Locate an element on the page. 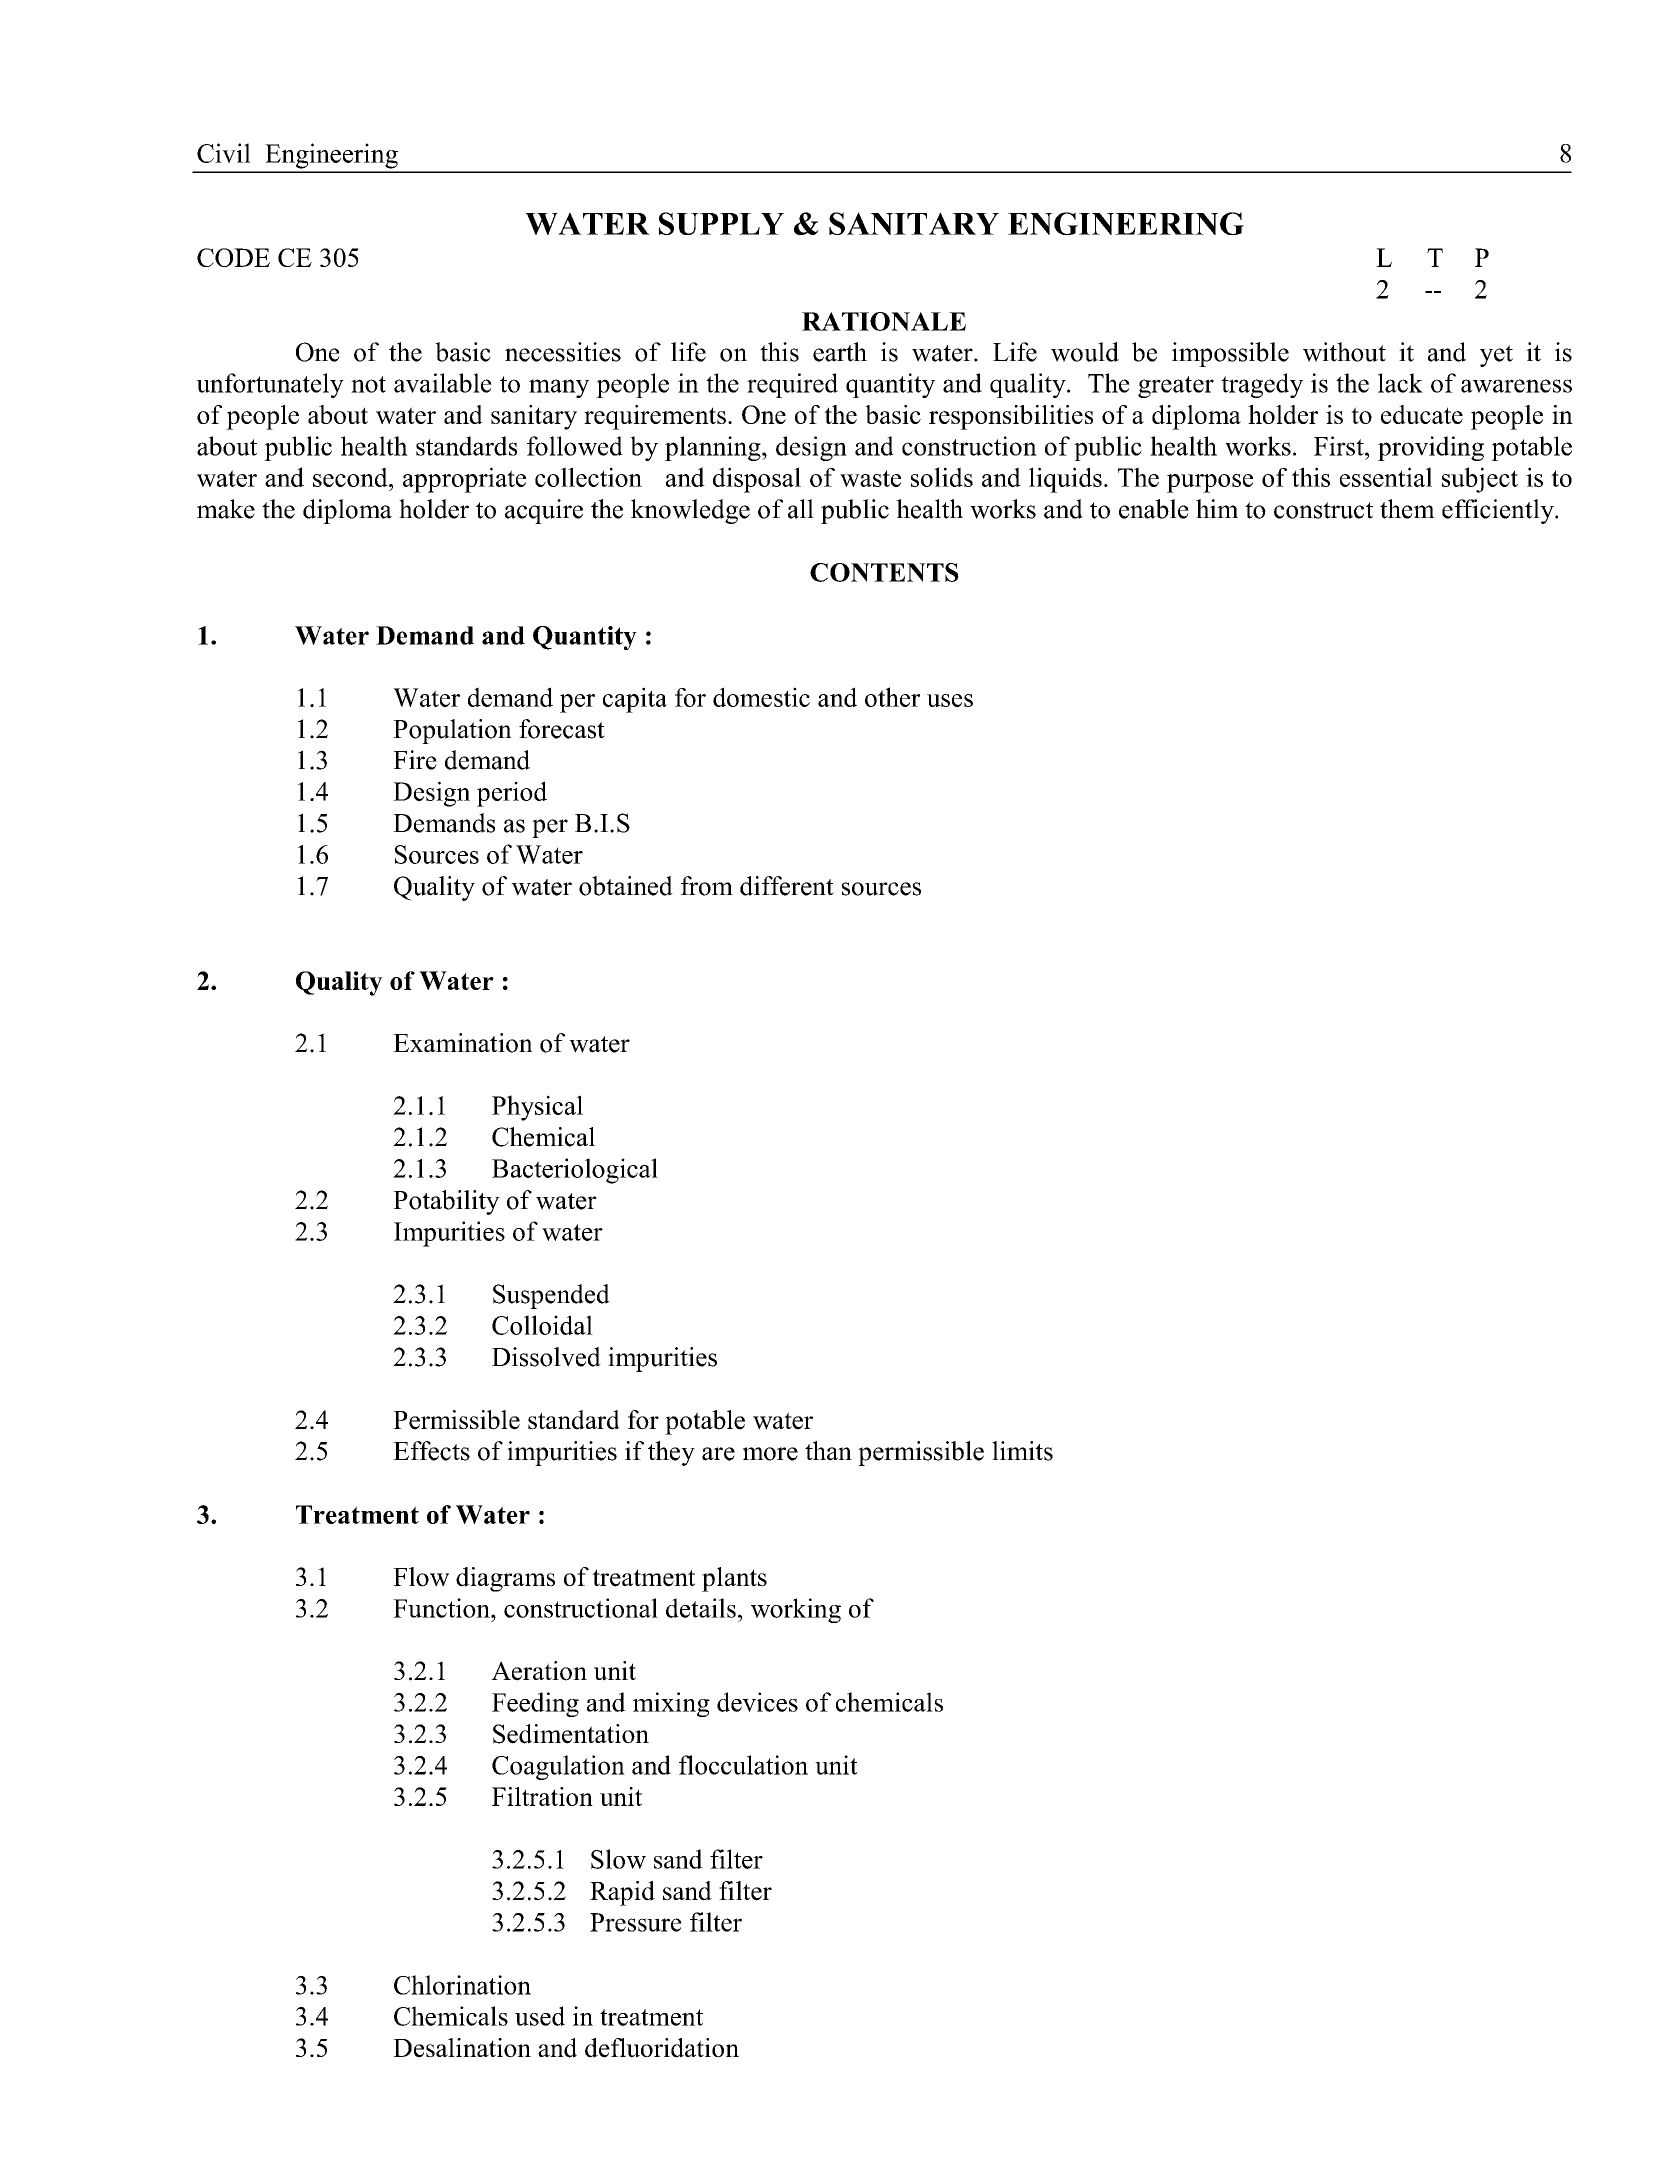  all is located at coordinates (801, 509).
